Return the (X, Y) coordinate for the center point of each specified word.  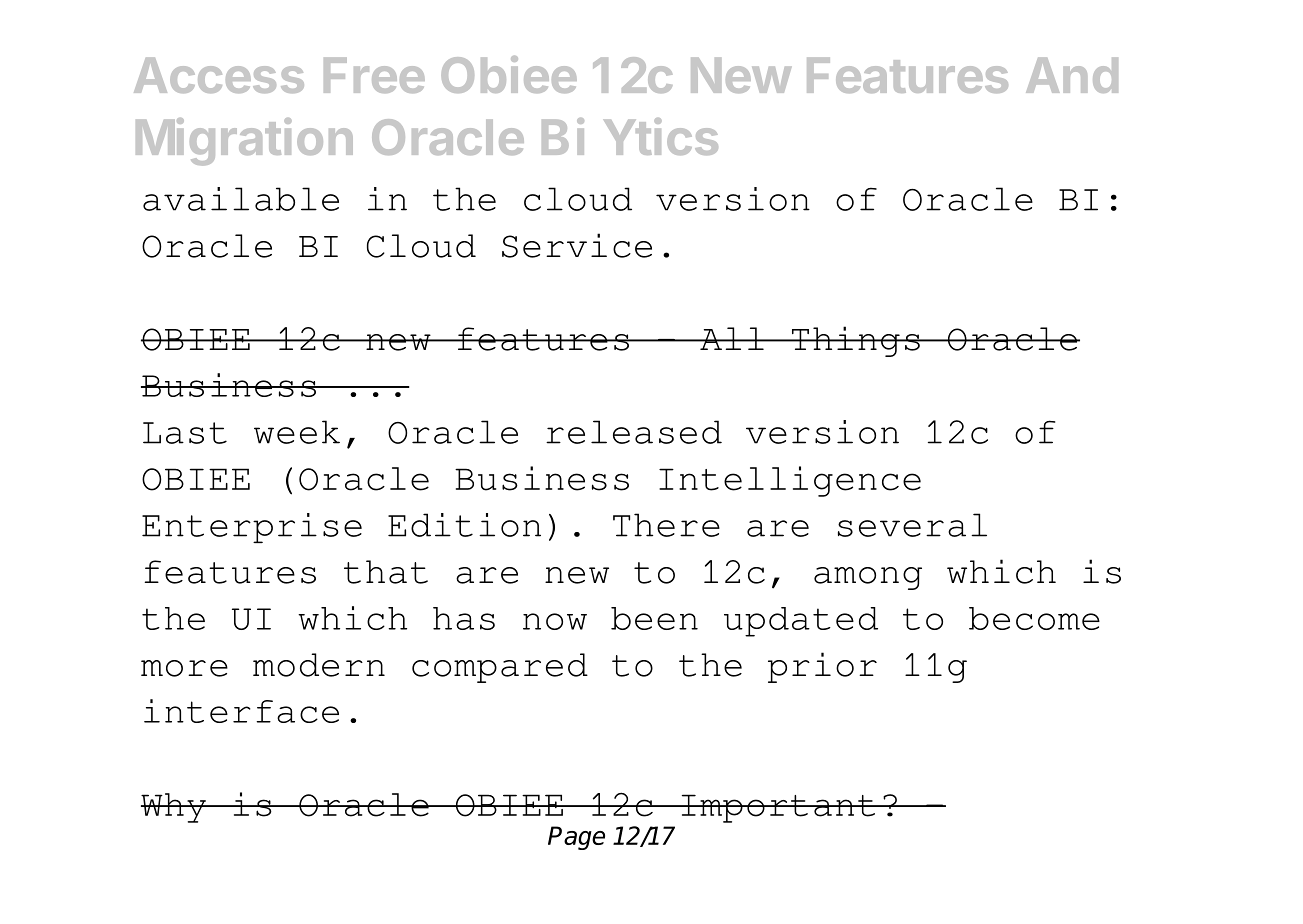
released (634, 432)
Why (175, 808)
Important (778, 808)
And (1072, 75)
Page (576, 838)
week (297, 432)
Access (219, 75)
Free (374, 75)
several (912, 525)
